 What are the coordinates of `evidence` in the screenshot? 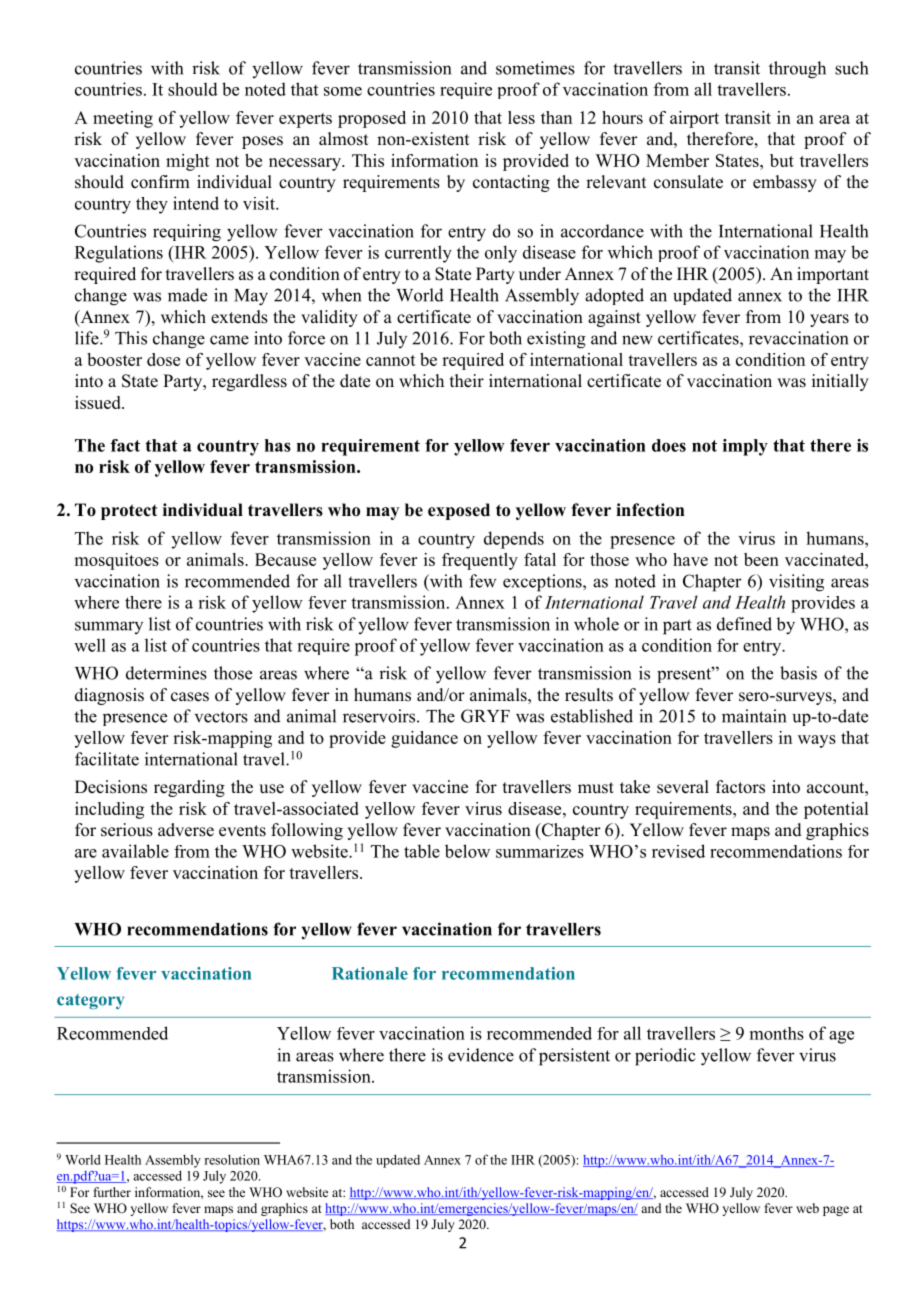 It's located at (481, 1055).
